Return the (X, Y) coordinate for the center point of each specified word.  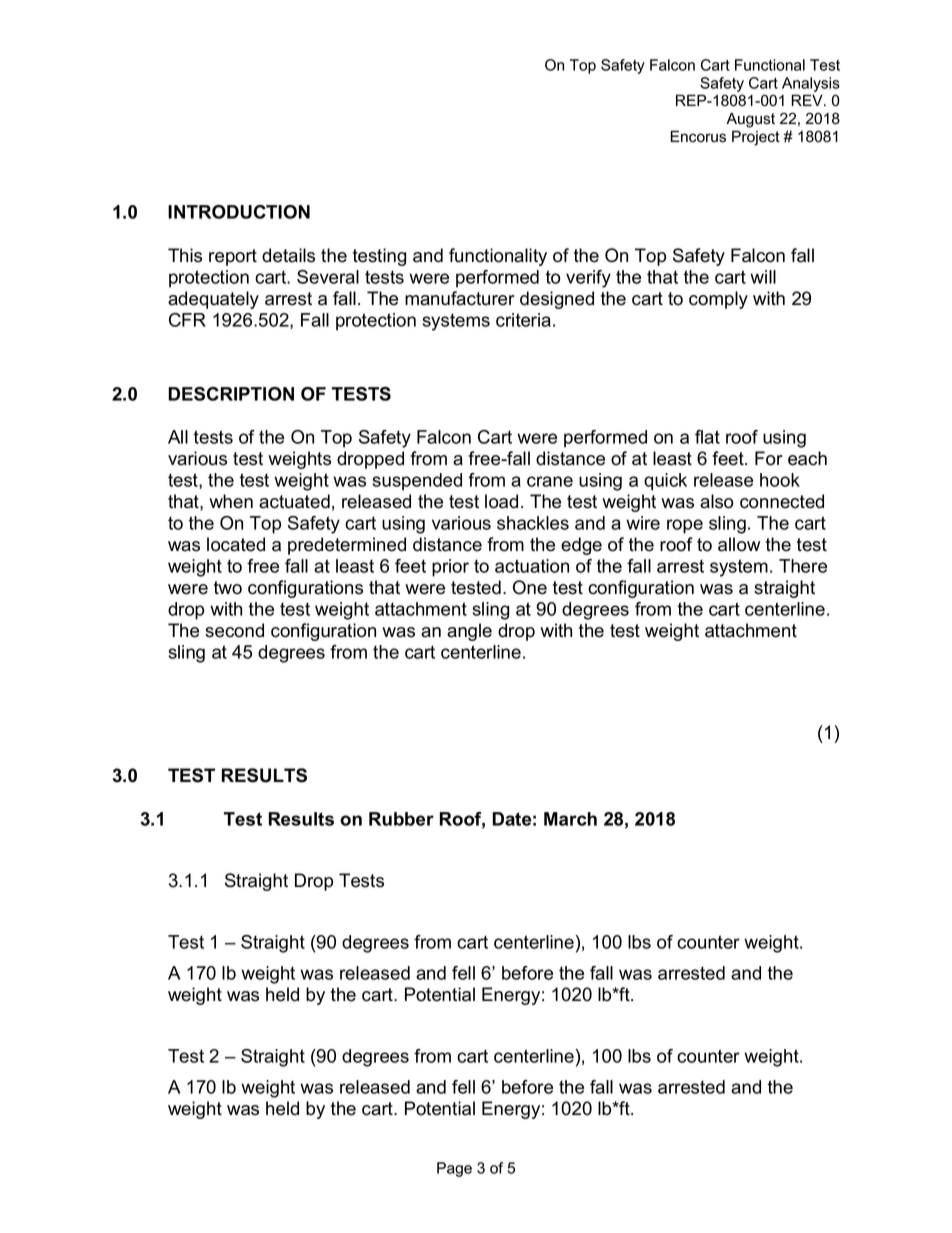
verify (588, 279)
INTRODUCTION (239, 212)
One (530, 587)
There (803, 566)
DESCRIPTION (231, 394)
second (234, 630)
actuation (532, 566)
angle (469, 632)
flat (707, 437)
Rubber (401, 819)
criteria (523, 320)
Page (454, 1169)
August (750, 120)
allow (739, 544)
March (570, 819)
